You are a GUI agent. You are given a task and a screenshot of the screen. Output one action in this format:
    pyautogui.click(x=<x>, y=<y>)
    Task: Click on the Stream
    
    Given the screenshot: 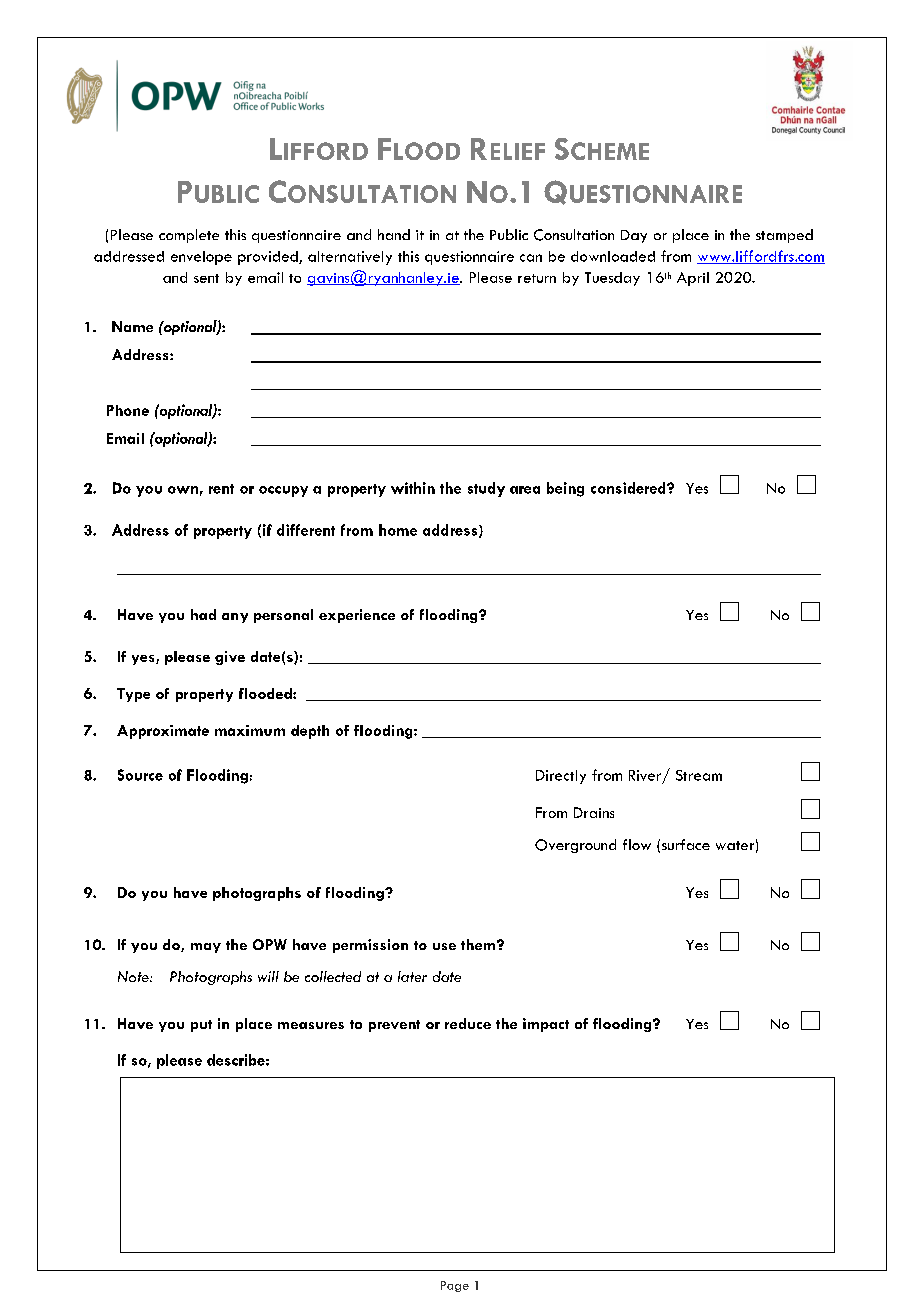 What is the action you would take?
    pyautogui.click(x=699, y=775)
